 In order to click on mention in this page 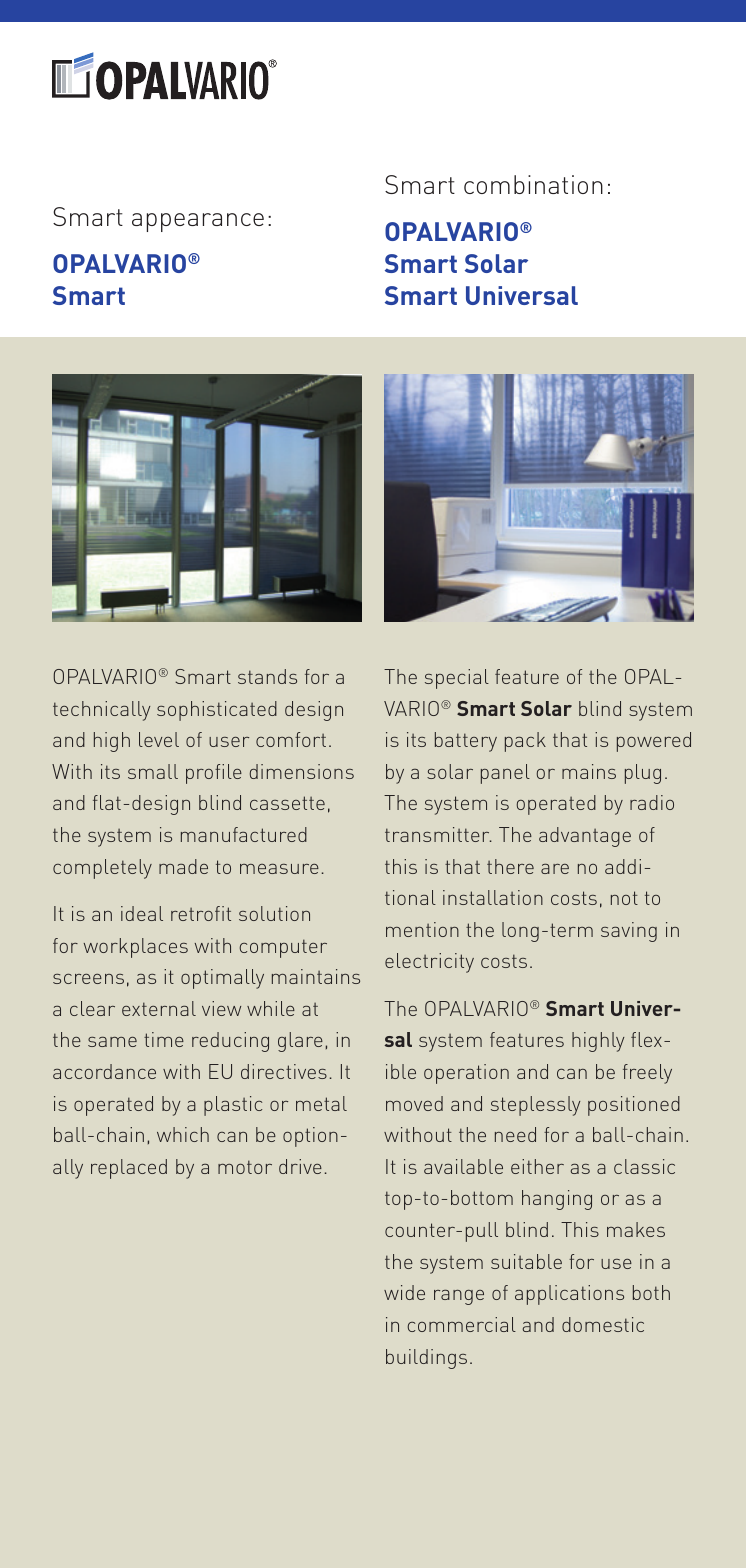, I will do `click(422, 929)`.
